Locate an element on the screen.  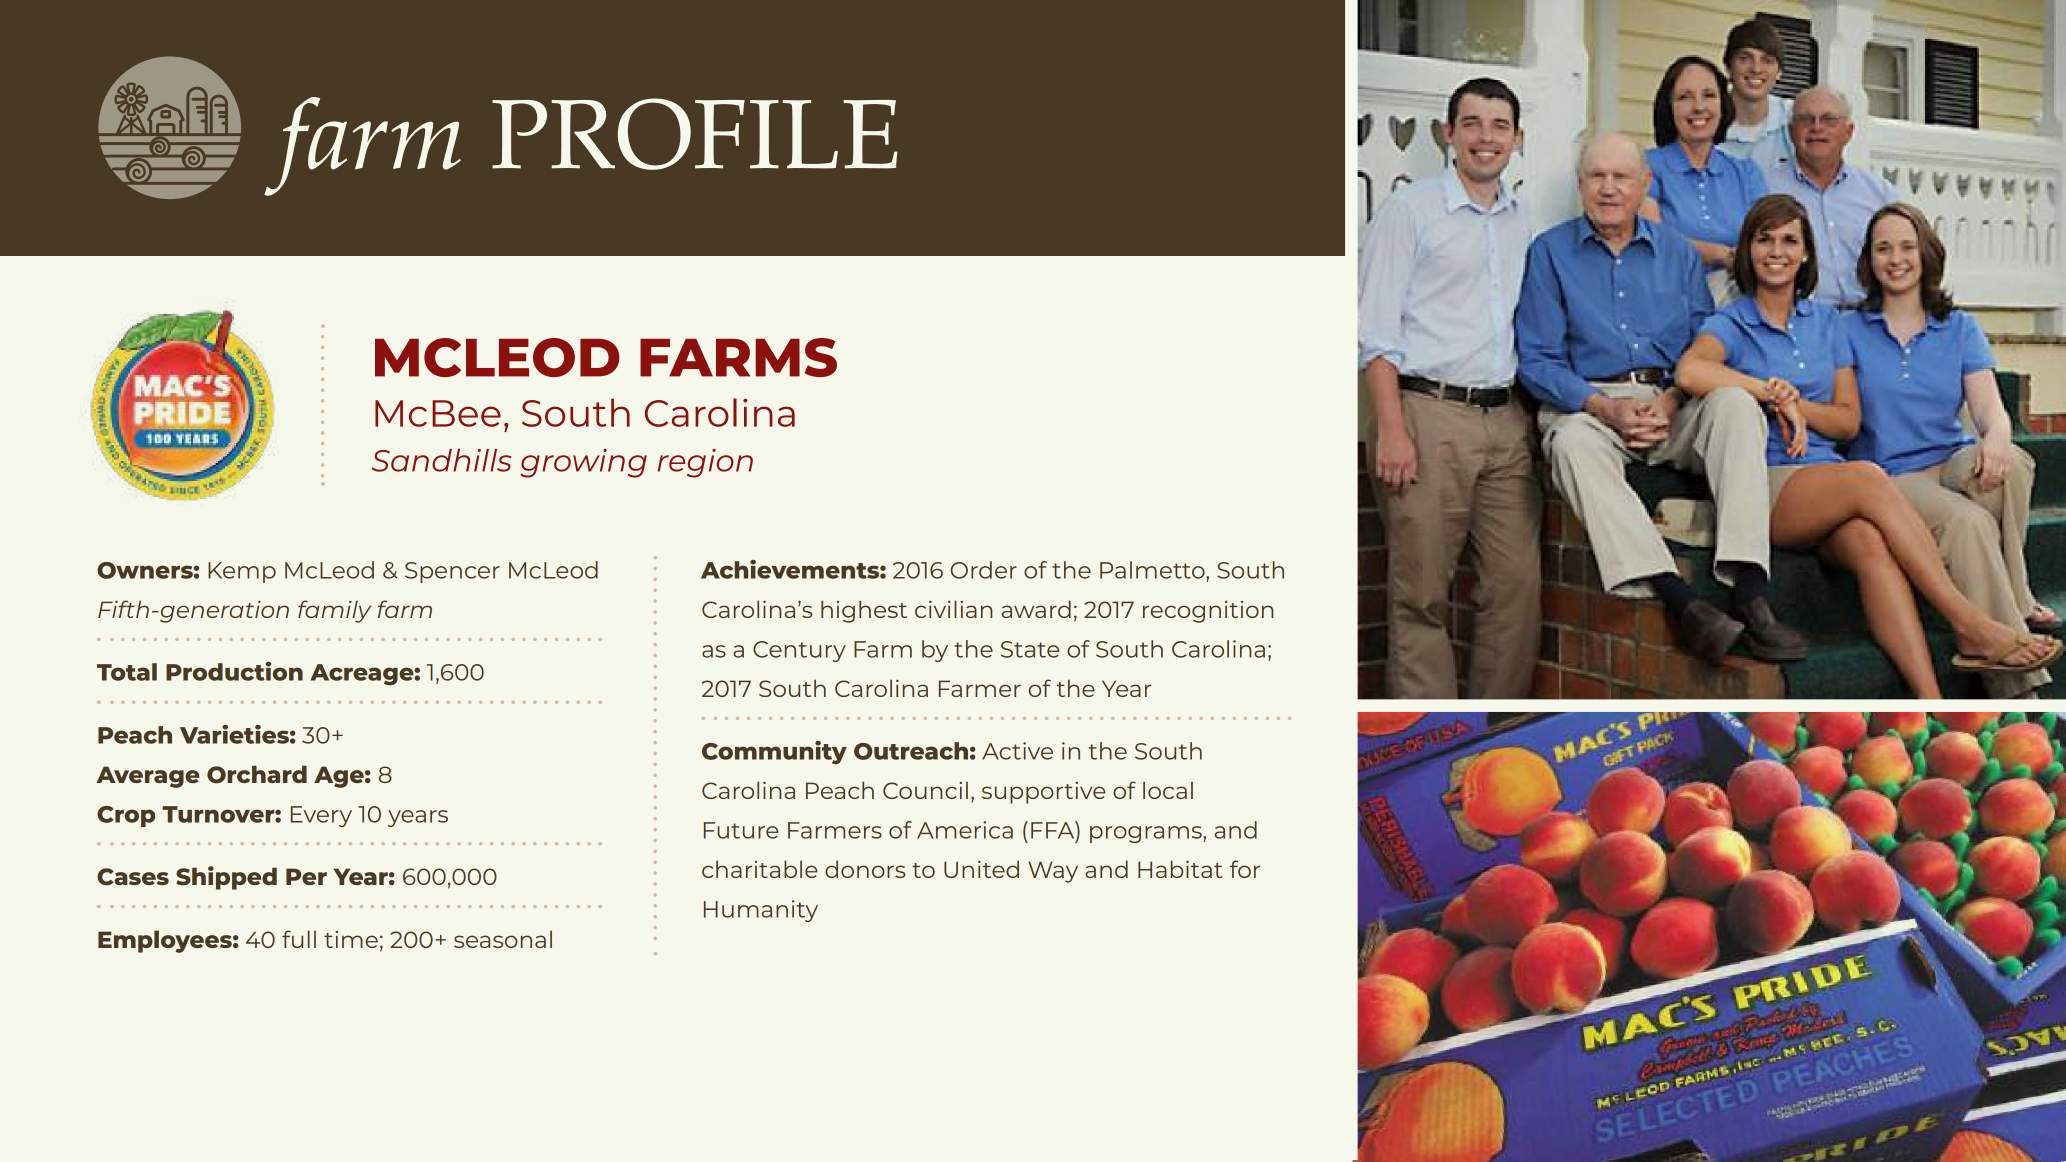
growing is located at coordinates (584, 463).
